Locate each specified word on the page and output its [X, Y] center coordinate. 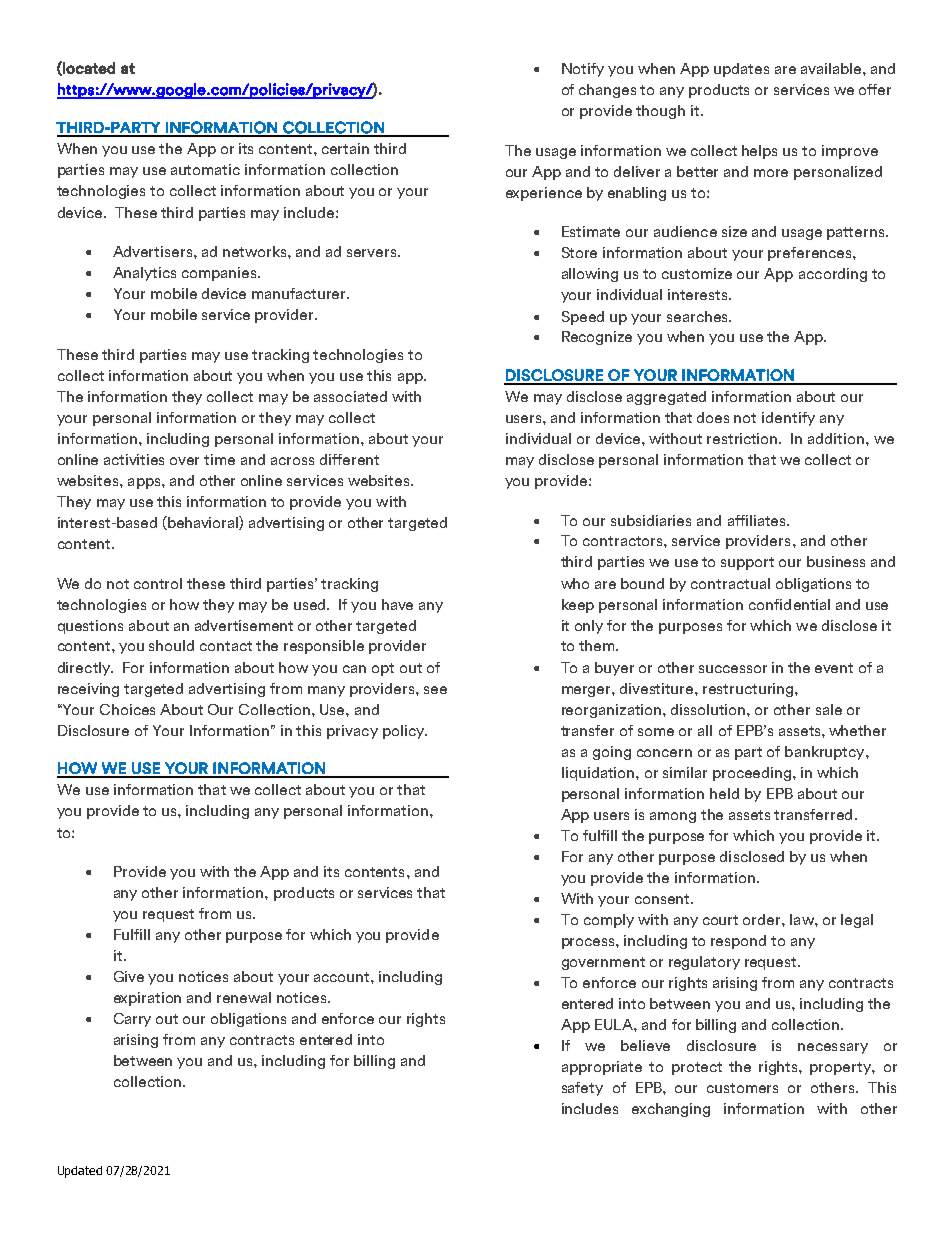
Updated [80, 1172]
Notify [583, 70]
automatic [205, 169]
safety [582, 1089]
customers [742, 1088]
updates [741, 70]
